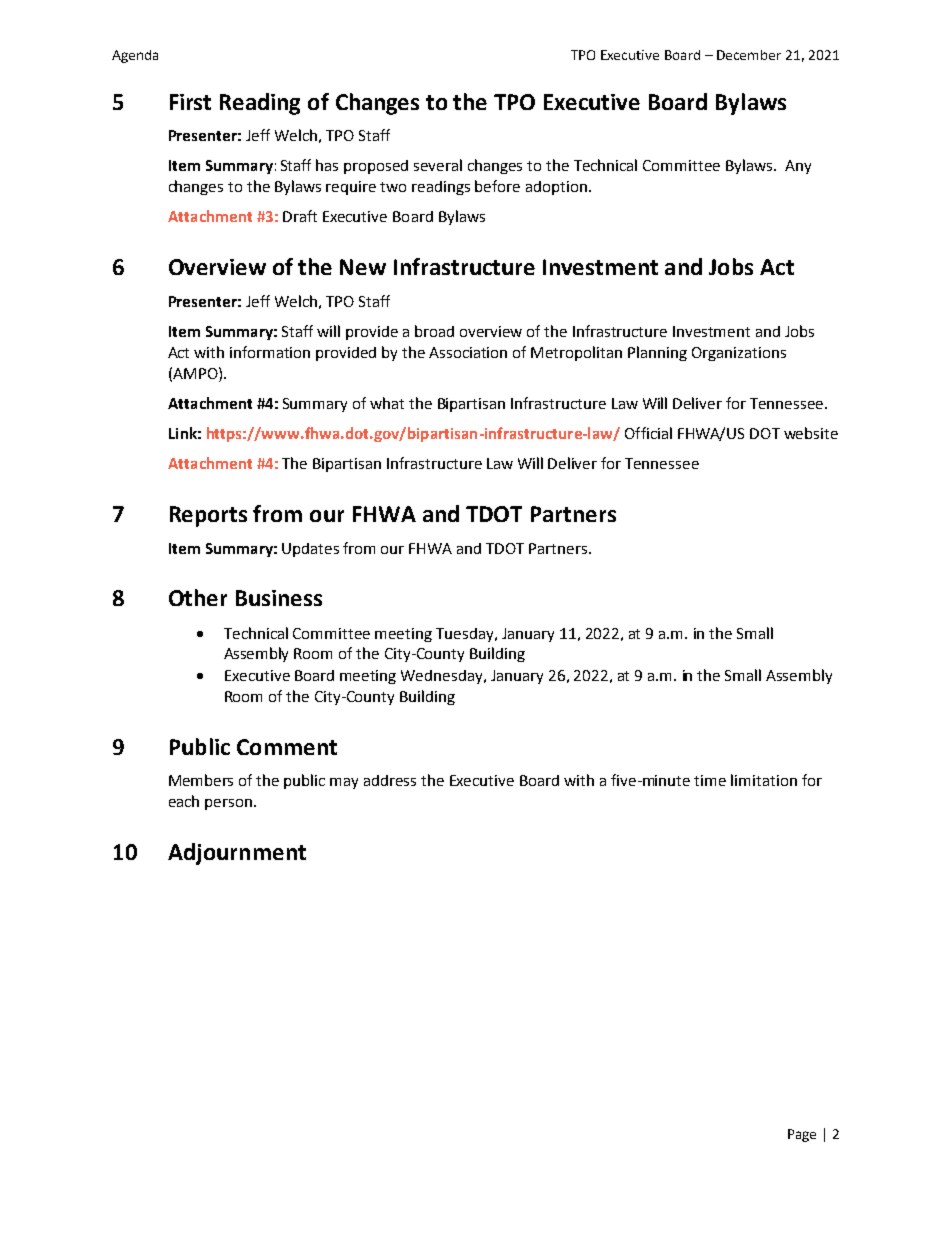 The height and width of the image is (1233, 952). What do you see at coordinates (201, 780) in the image?
I see `Members` at bounding box center [201, 780].
